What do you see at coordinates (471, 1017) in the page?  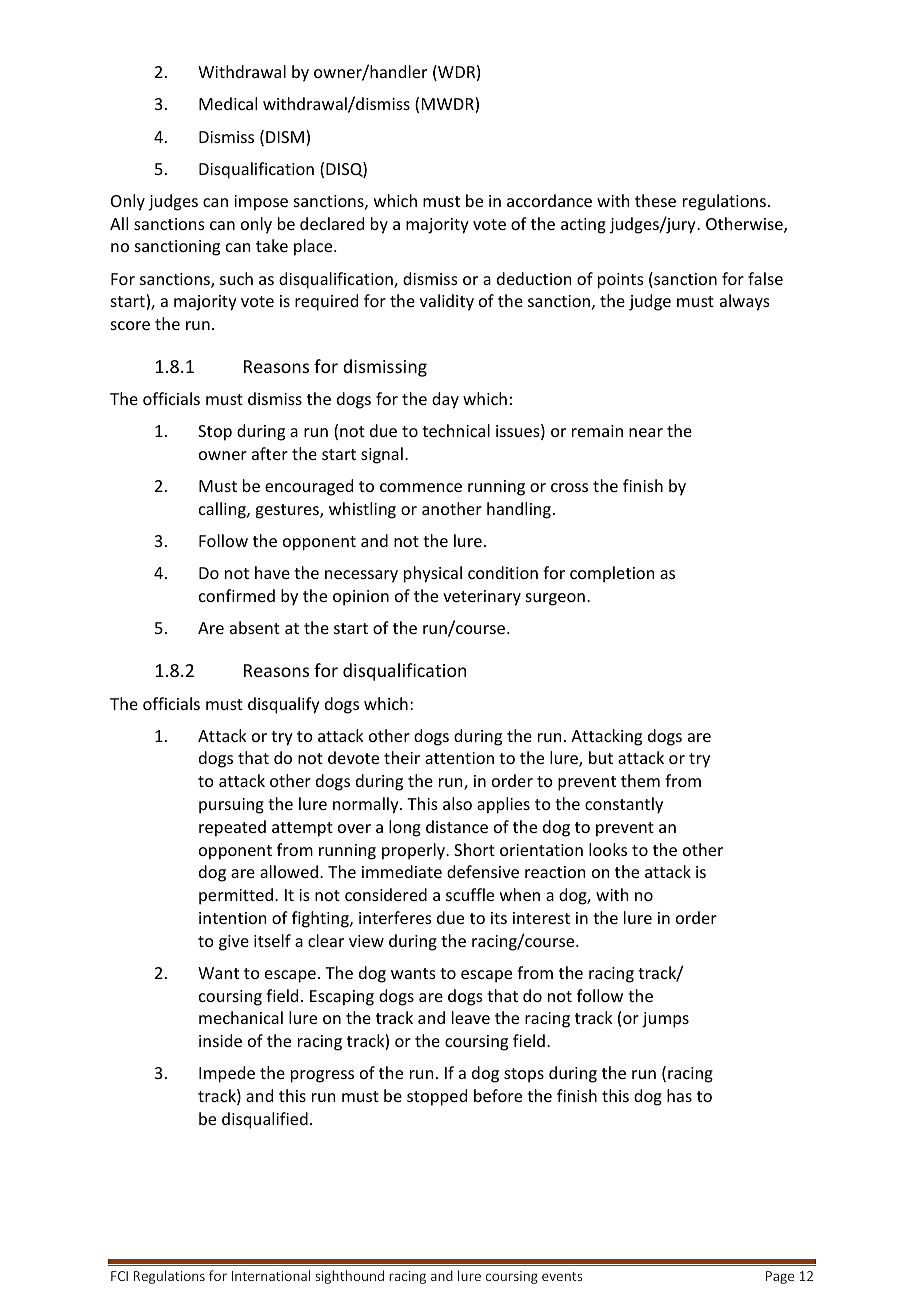 I see `leave` at bounding box center [471, 1017].
